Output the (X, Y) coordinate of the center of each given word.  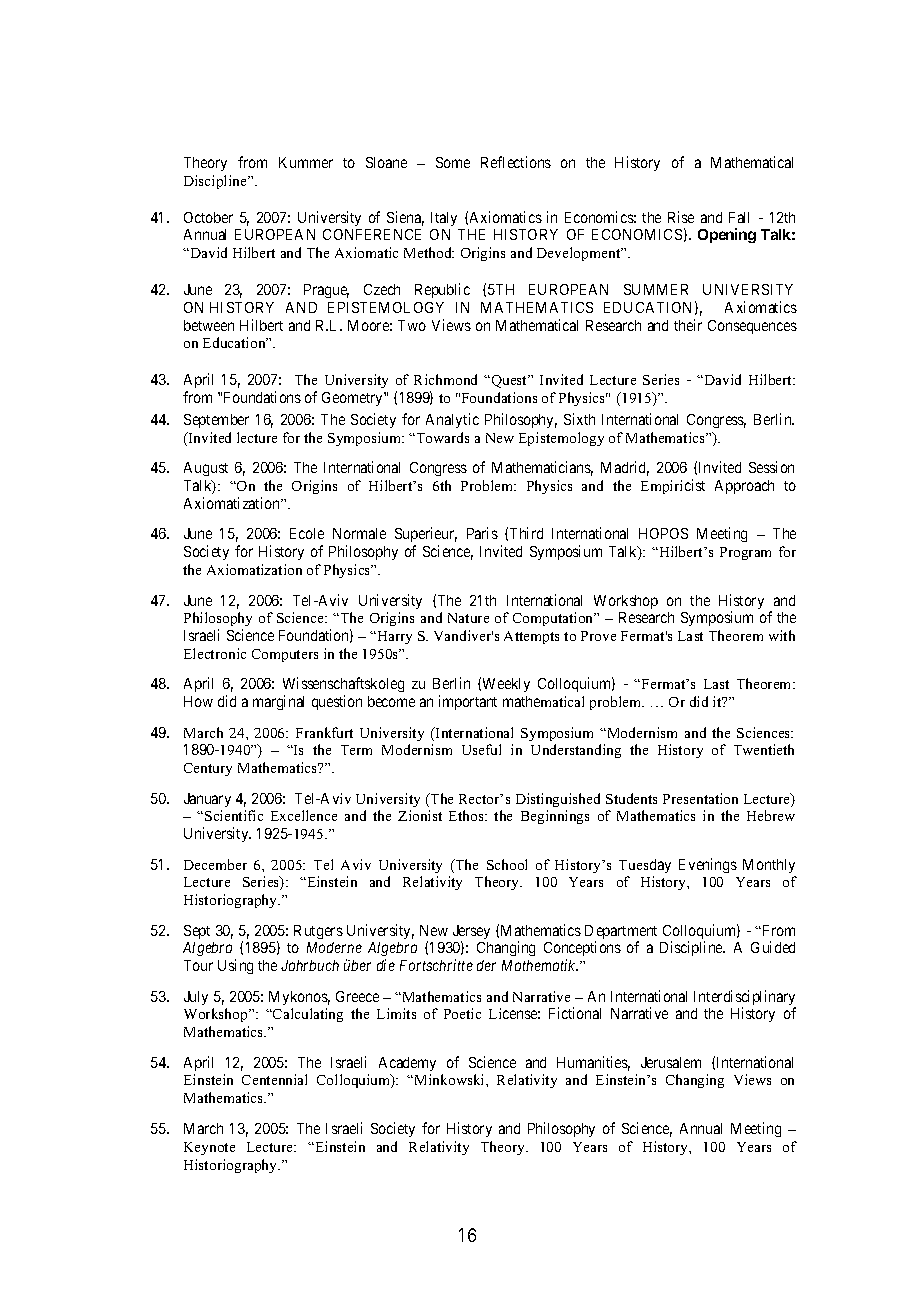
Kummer (306, 162)
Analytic (452, 420)
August (206, 469)
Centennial (274, 1079)
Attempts (531, 637)
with (782, 635)
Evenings (708, 865)
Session (771, 467)
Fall (739, 217)
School (507, 864)
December (215, 864)
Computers (285, 655)
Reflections (516, 162)
